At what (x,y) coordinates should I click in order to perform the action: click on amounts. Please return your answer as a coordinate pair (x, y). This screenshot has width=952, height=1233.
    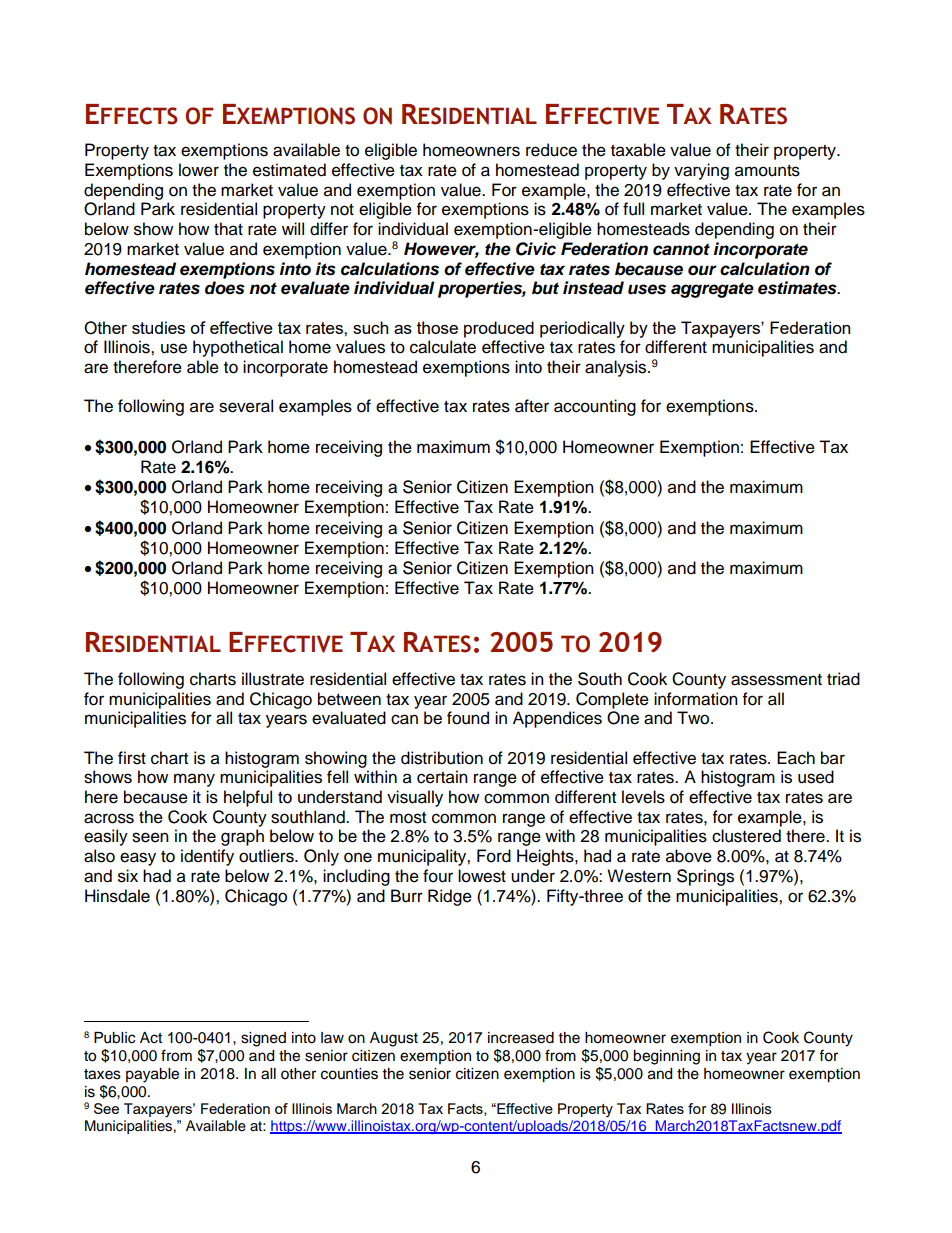
    Looking at the image, I should click on (767, 171).
